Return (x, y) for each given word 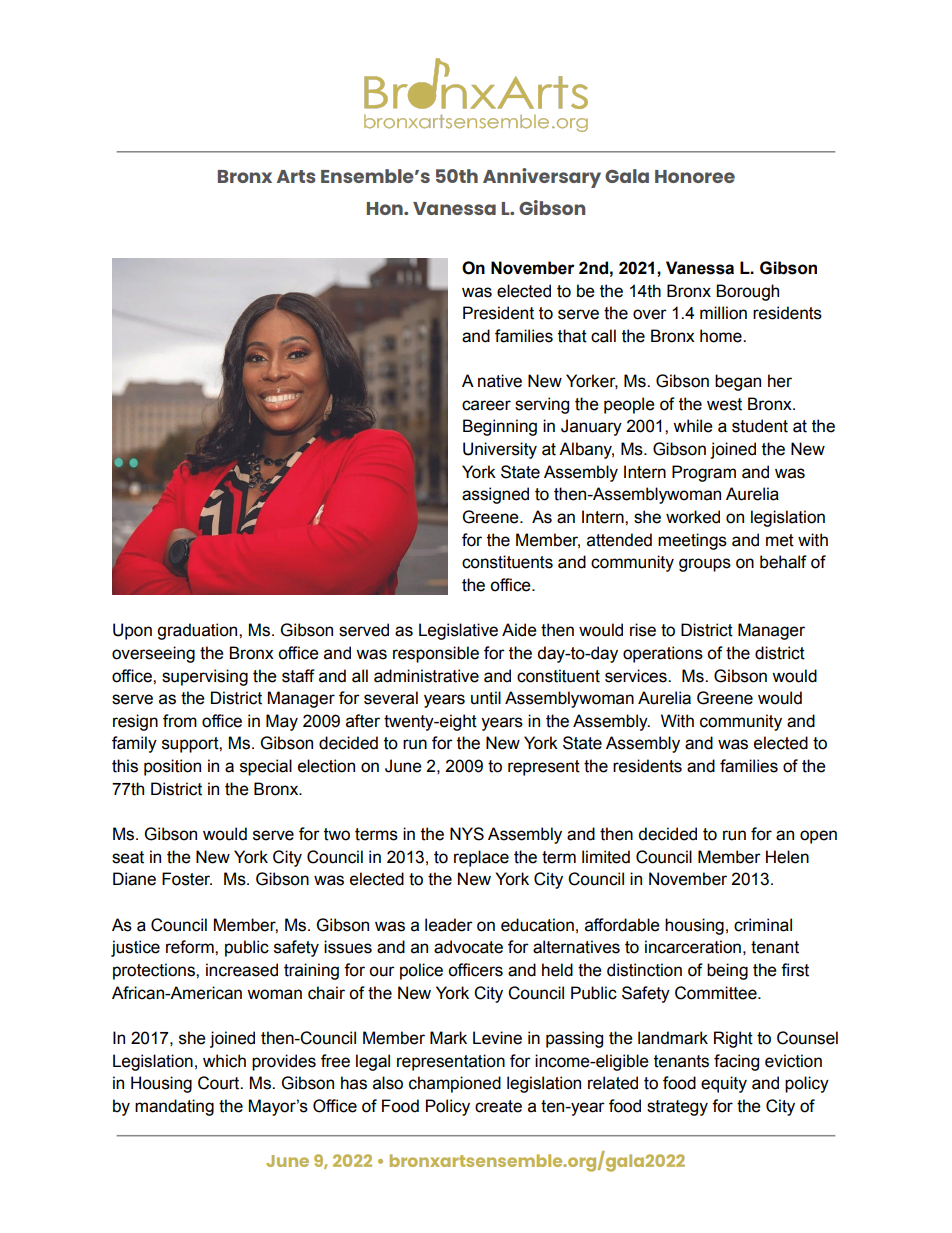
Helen (787, 857)
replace (481, 858)
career (486, 405)
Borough (747, 292)
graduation (198, 631)
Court (220, 1083)
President (498, 313)
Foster (187, 879)
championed (455, 1084)
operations (663, 654)
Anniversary (542, 178)
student (760, 426)
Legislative (458, 631)
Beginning (500, 427)
